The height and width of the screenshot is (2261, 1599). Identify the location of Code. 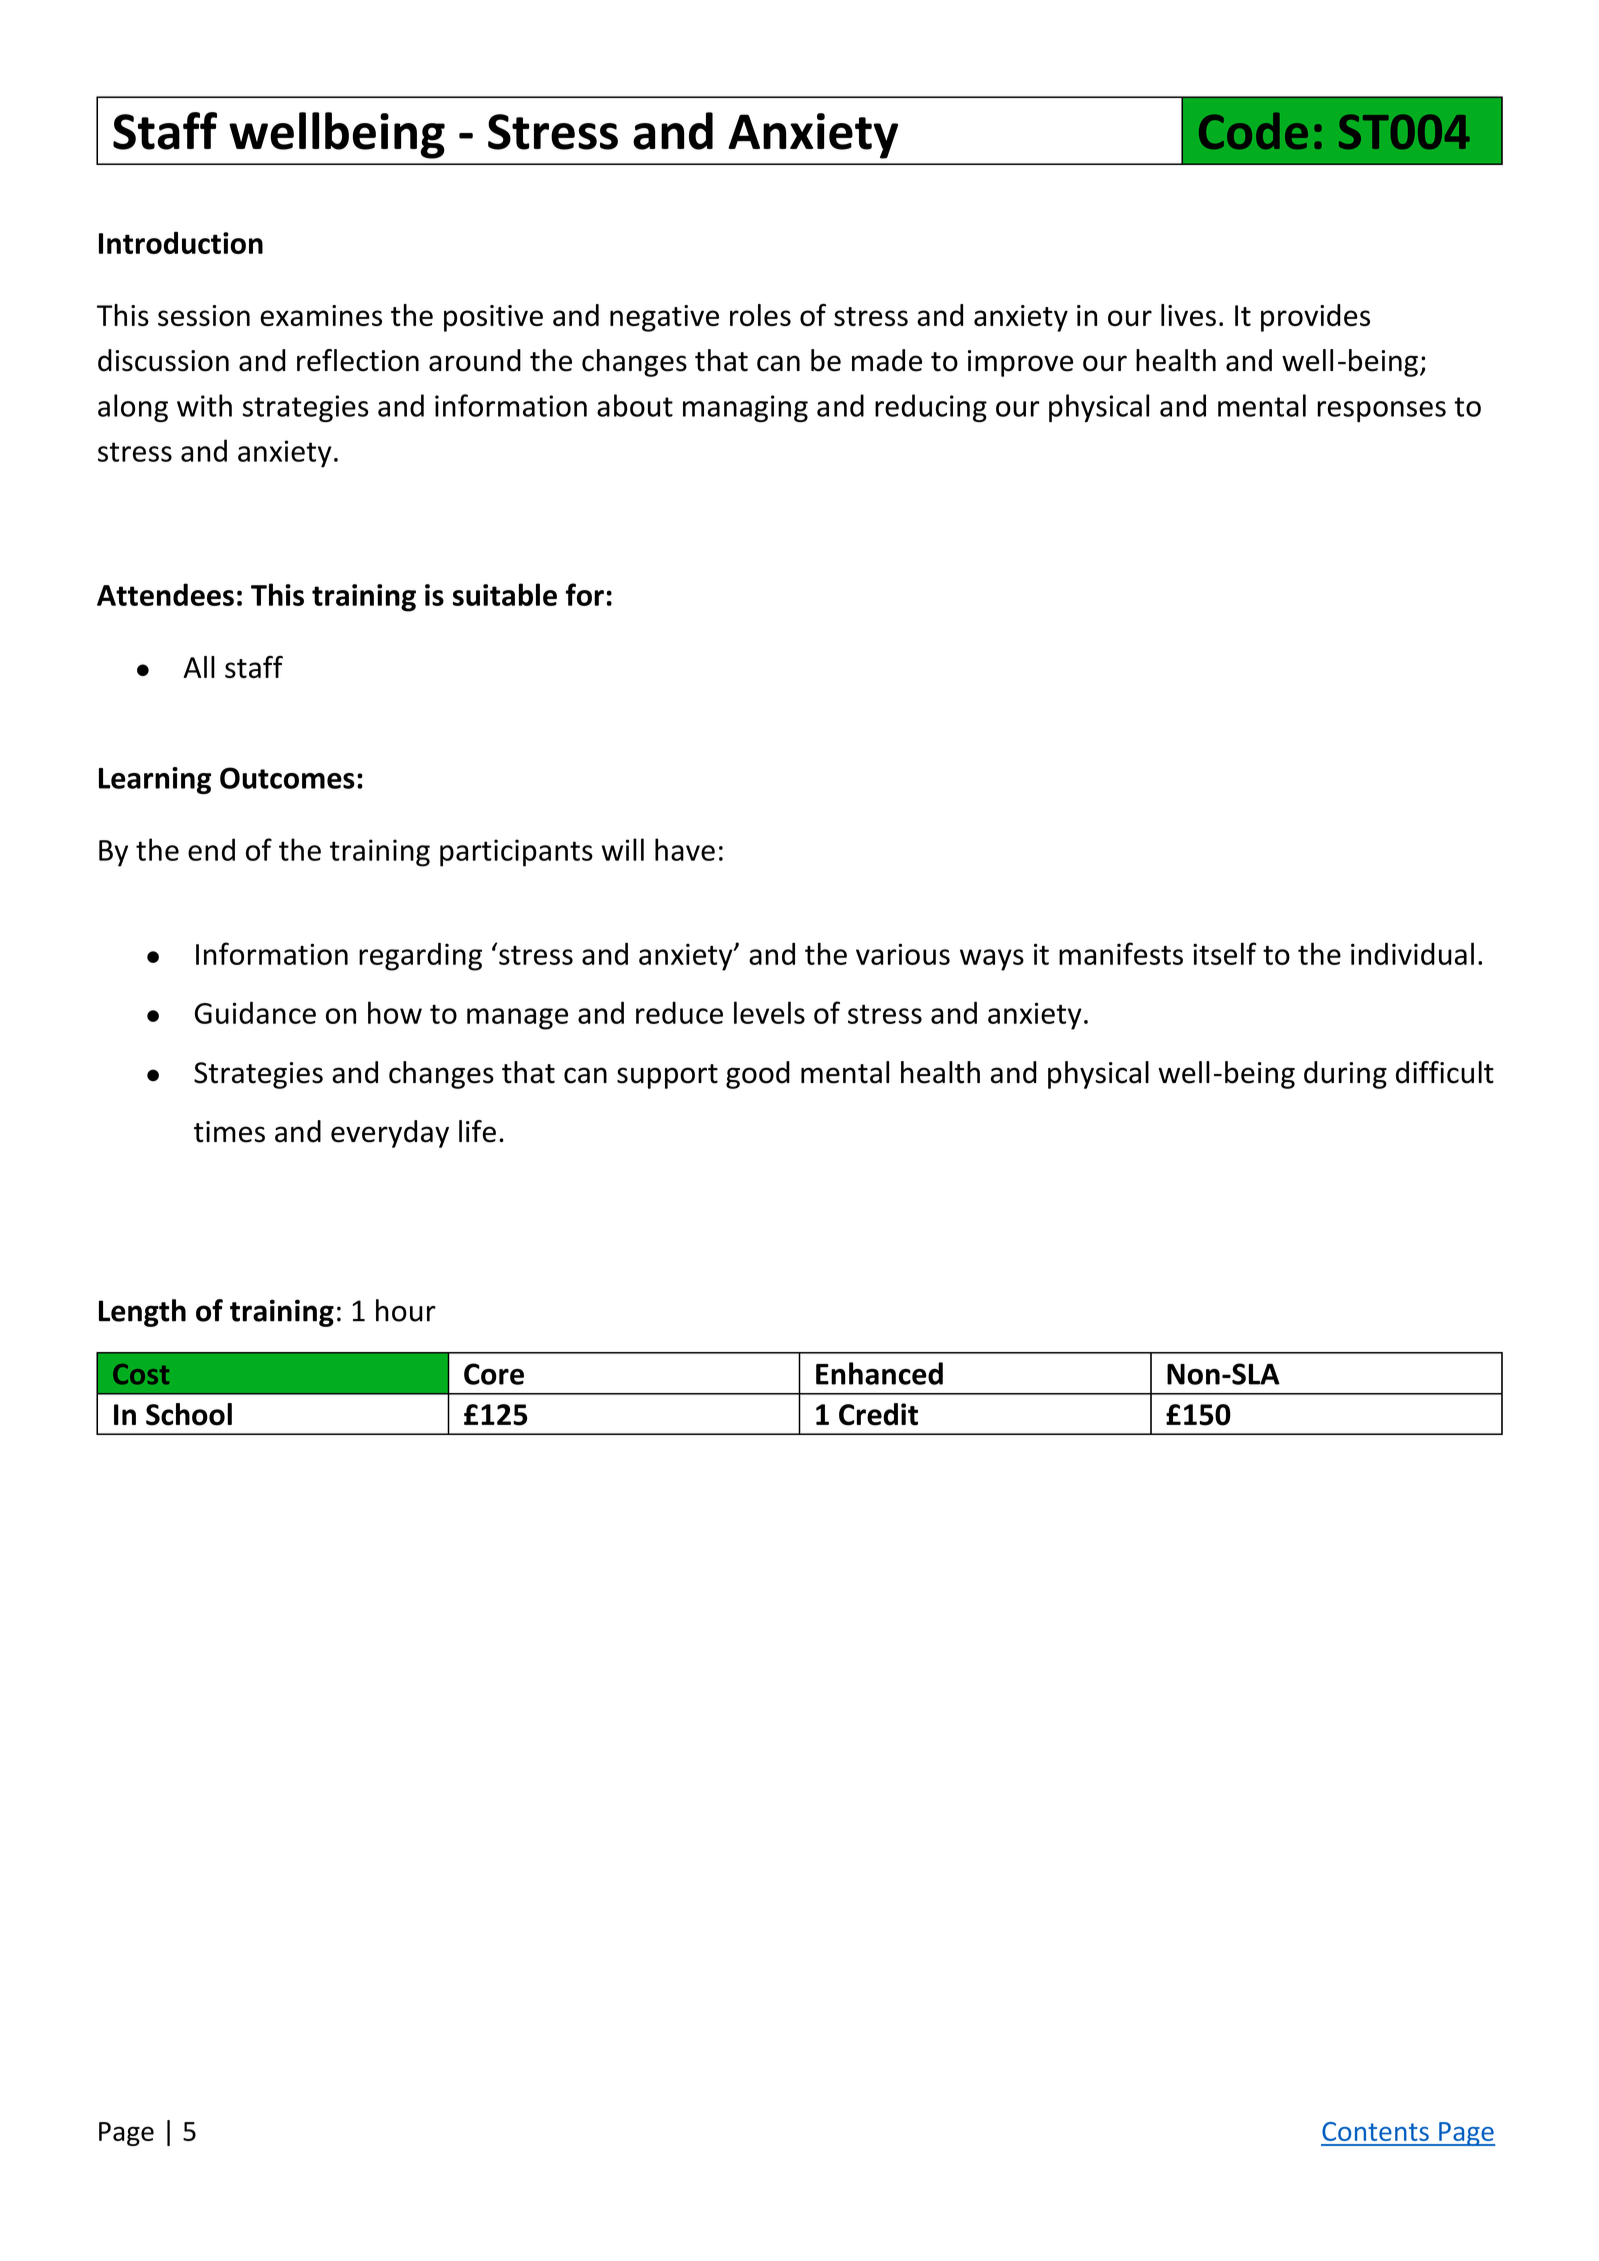
(1253, 131).
